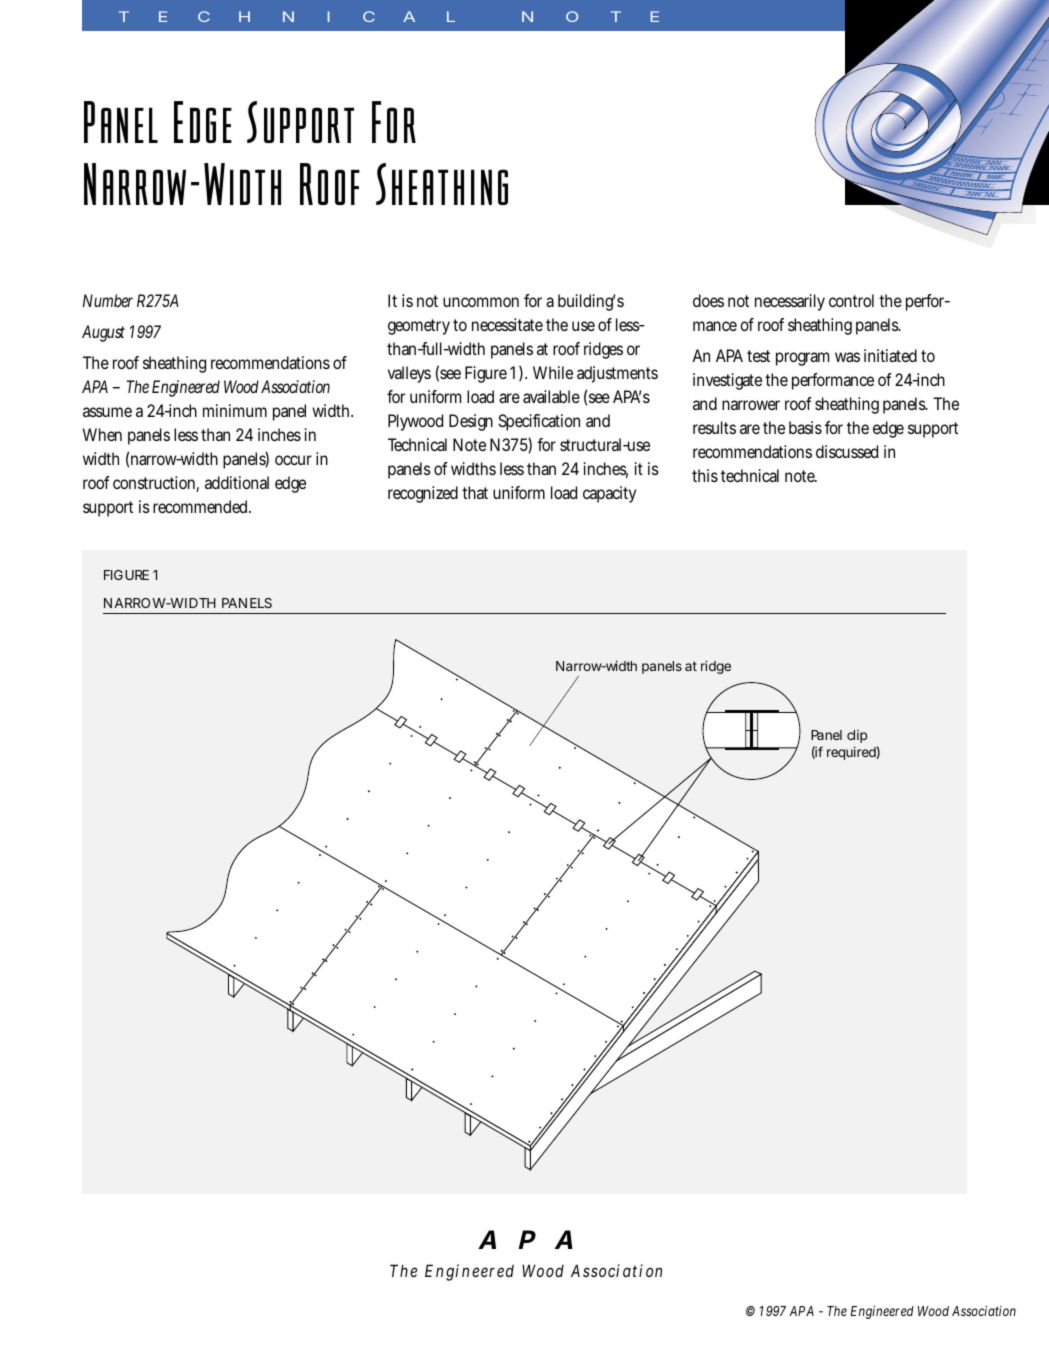 The image size is (1049, 1357). What do you see at coordinates (857, 736) in the page?
I see `clip` at bounding box center [857, 736].
